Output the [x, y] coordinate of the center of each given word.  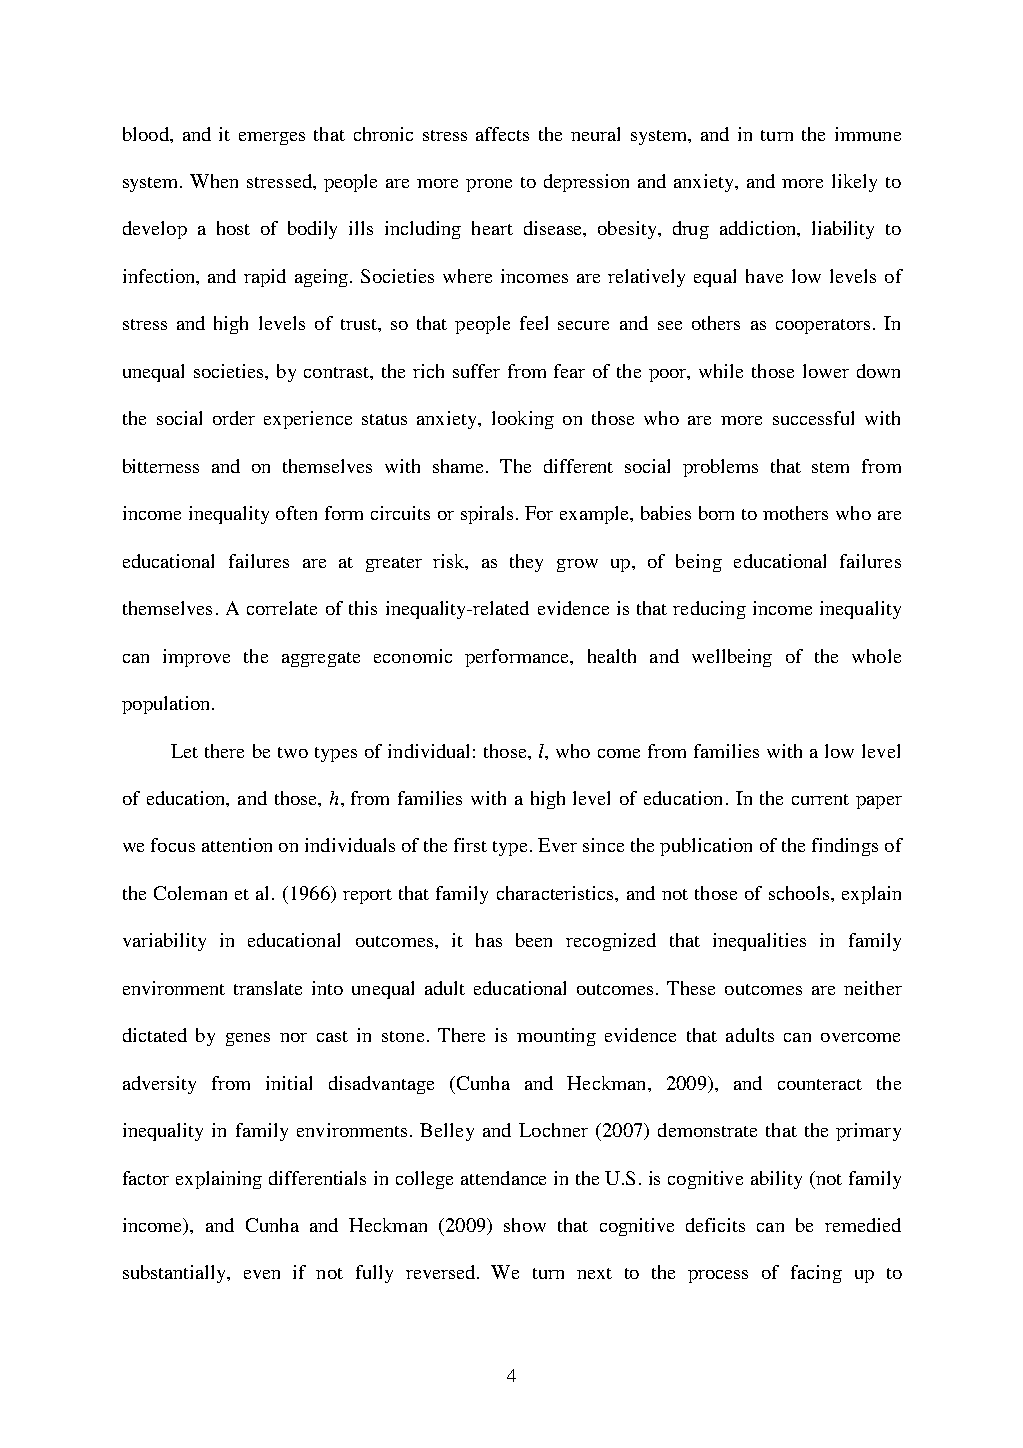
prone [489, 185]
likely [854, 183]
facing [816, 1274]
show [525, 1225]
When [214, 181]
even [262, 1274]
